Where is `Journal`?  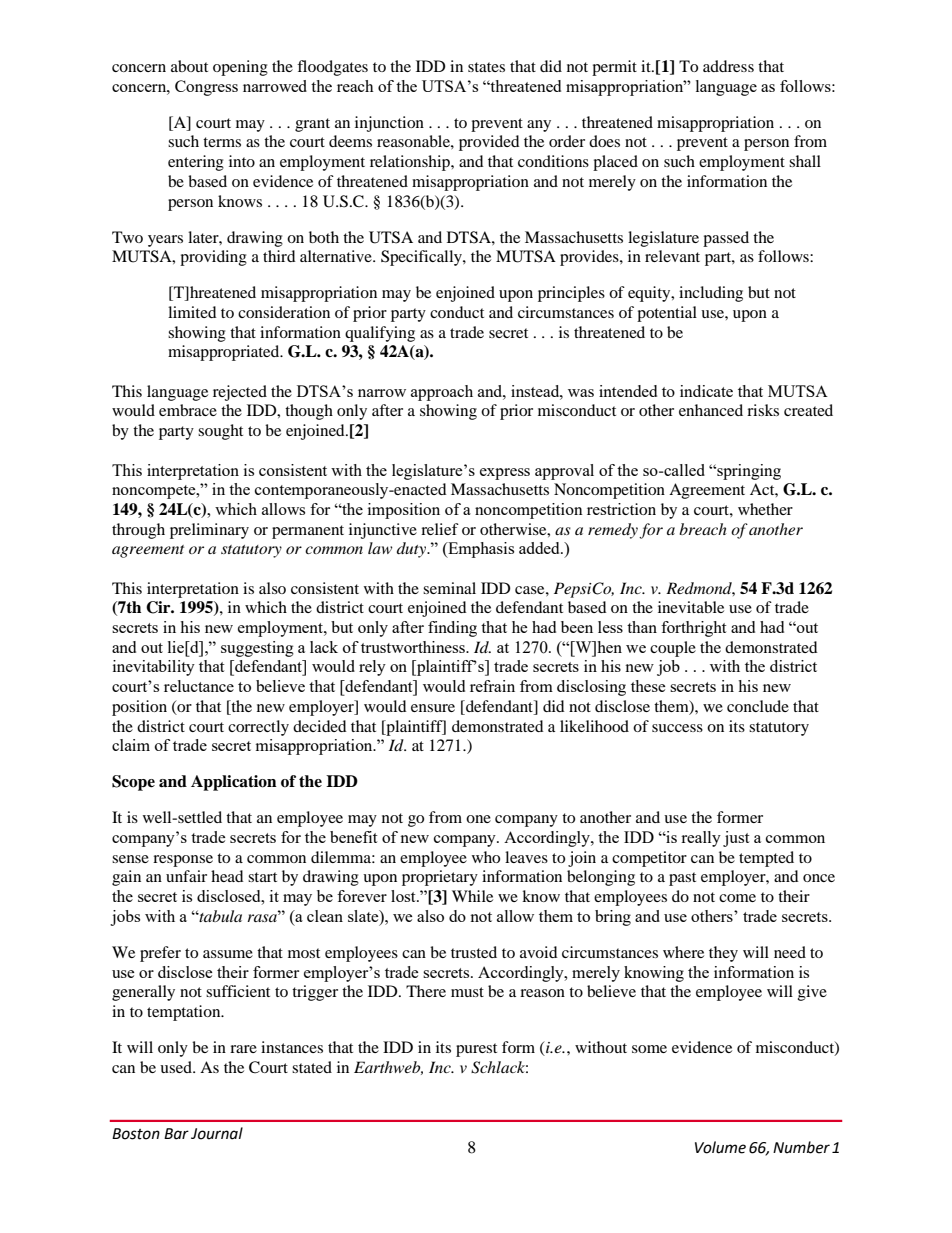 Journal is located at coordinates (217, 1133).
